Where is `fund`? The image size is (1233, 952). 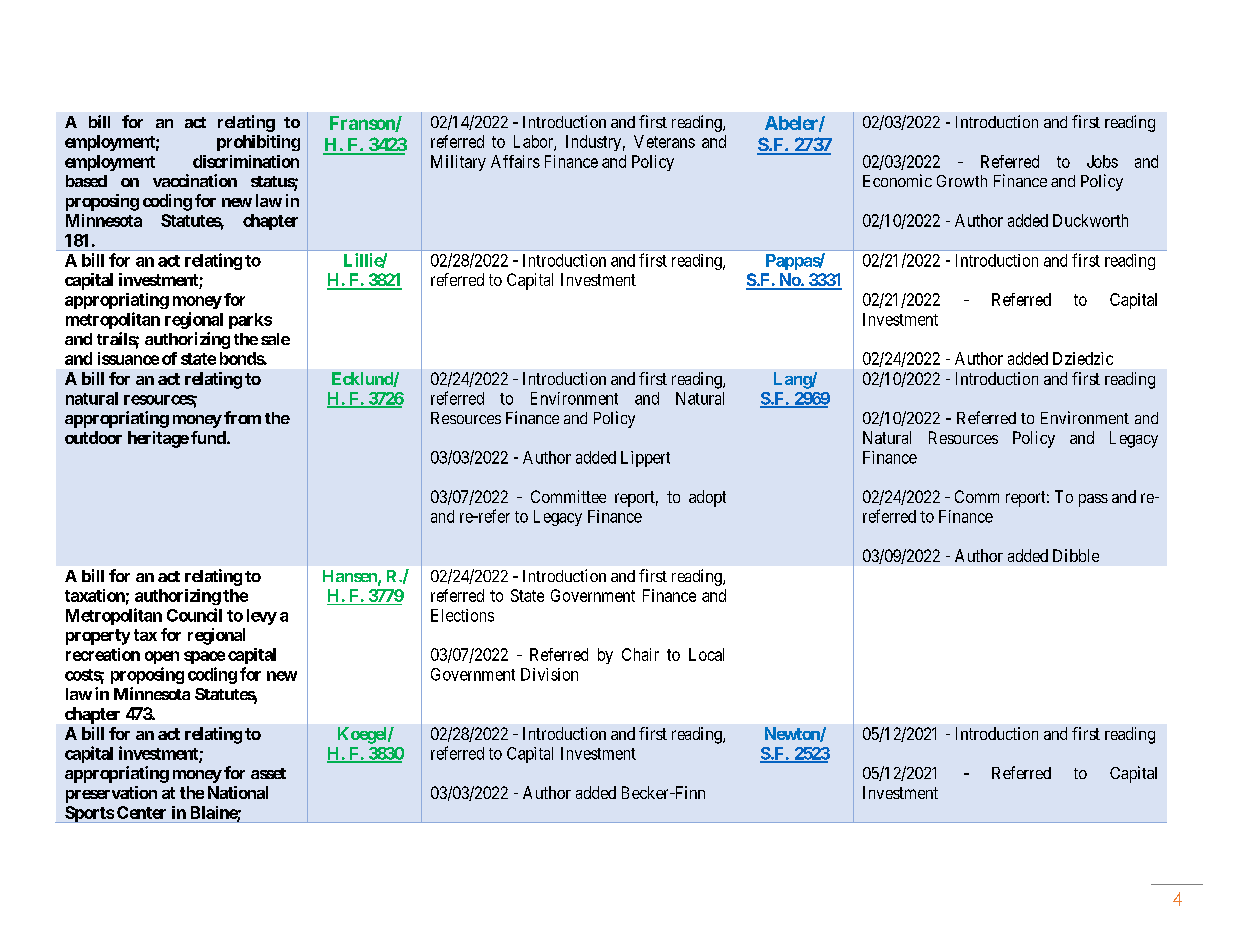
fund is located at coordinates (209, 437).
